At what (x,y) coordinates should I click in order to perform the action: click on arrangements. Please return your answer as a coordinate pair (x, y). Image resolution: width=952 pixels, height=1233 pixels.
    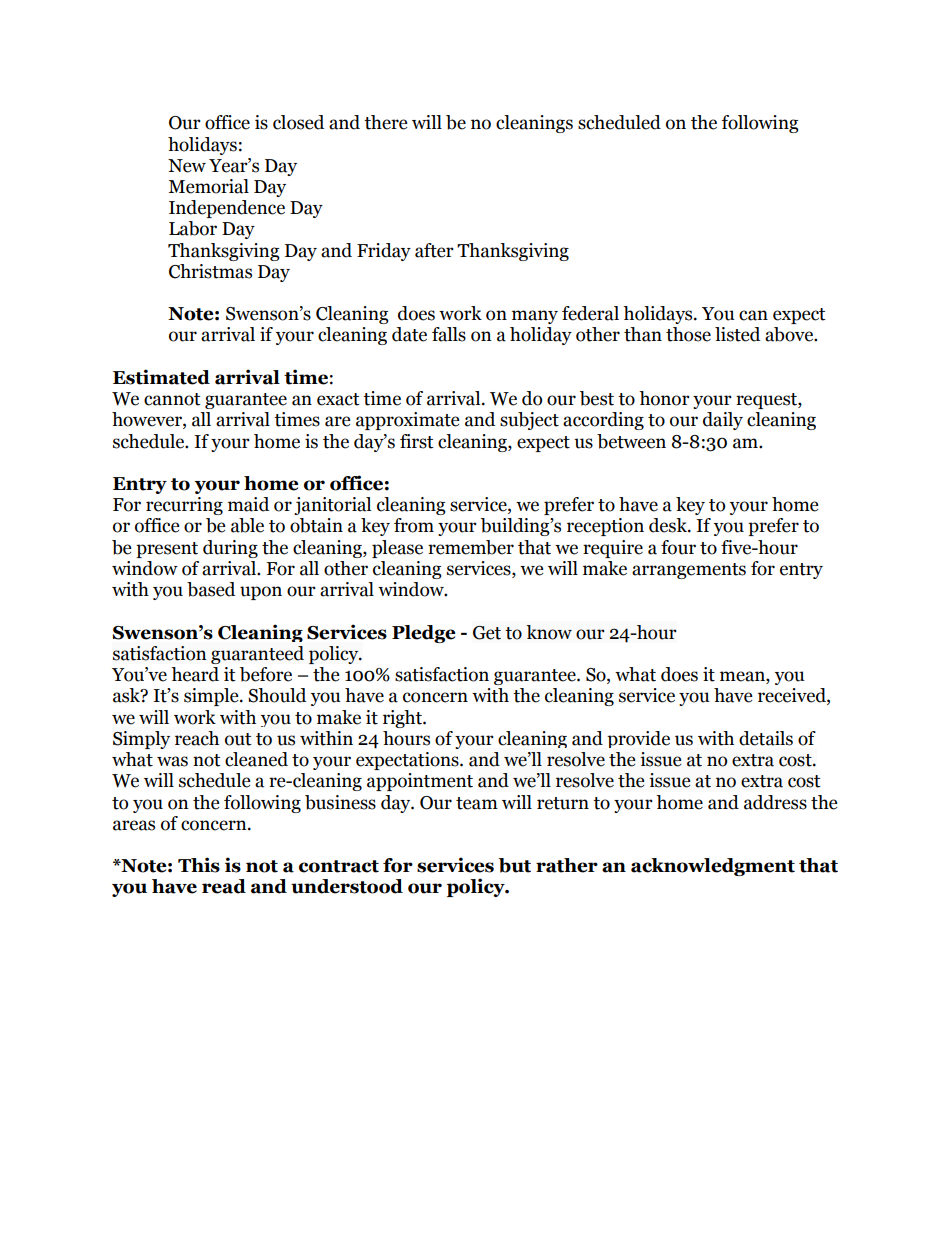
    Looking at the image, I should click on (689, 571).
